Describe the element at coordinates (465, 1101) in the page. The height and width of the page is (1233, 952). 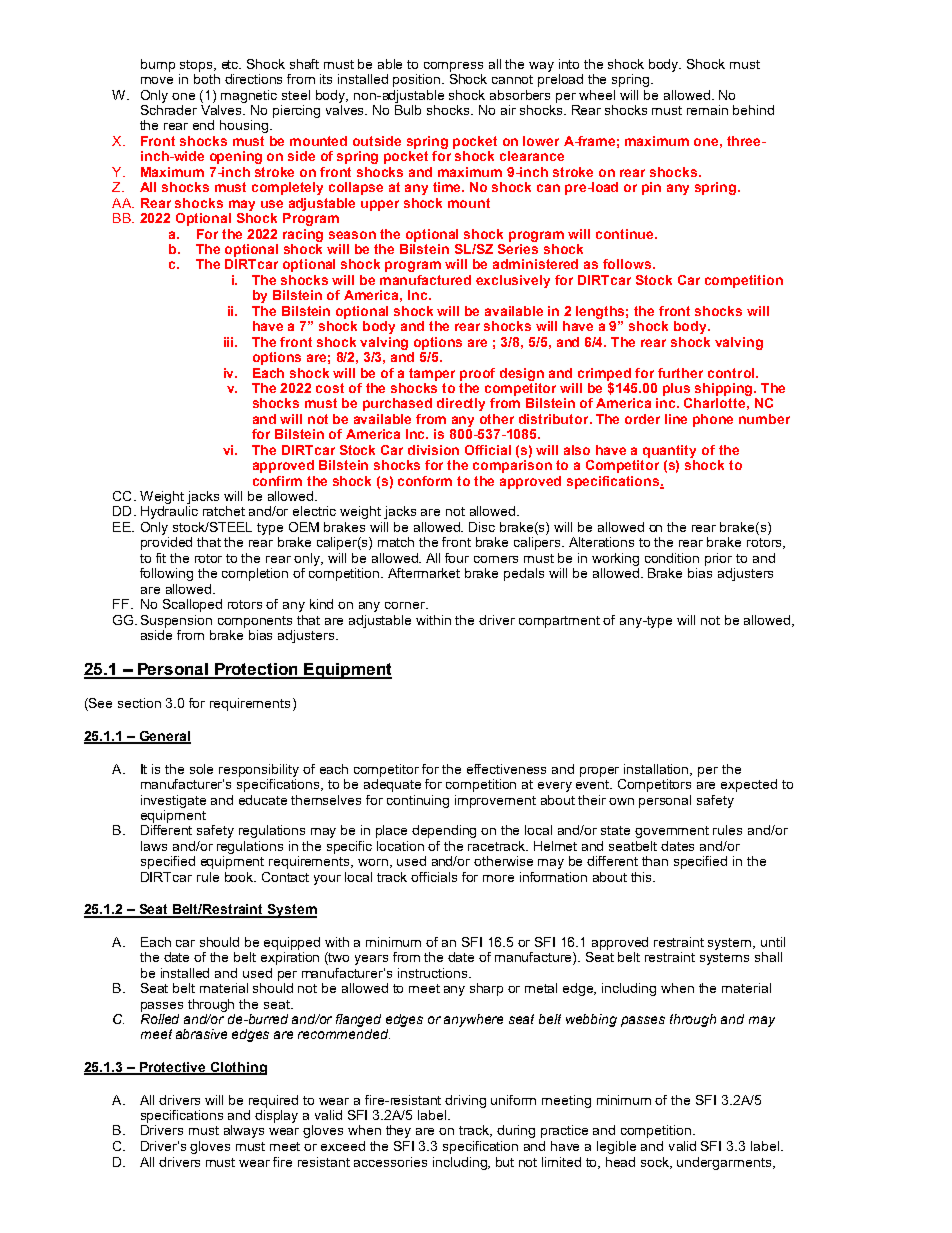
I see `driving` at that location.
